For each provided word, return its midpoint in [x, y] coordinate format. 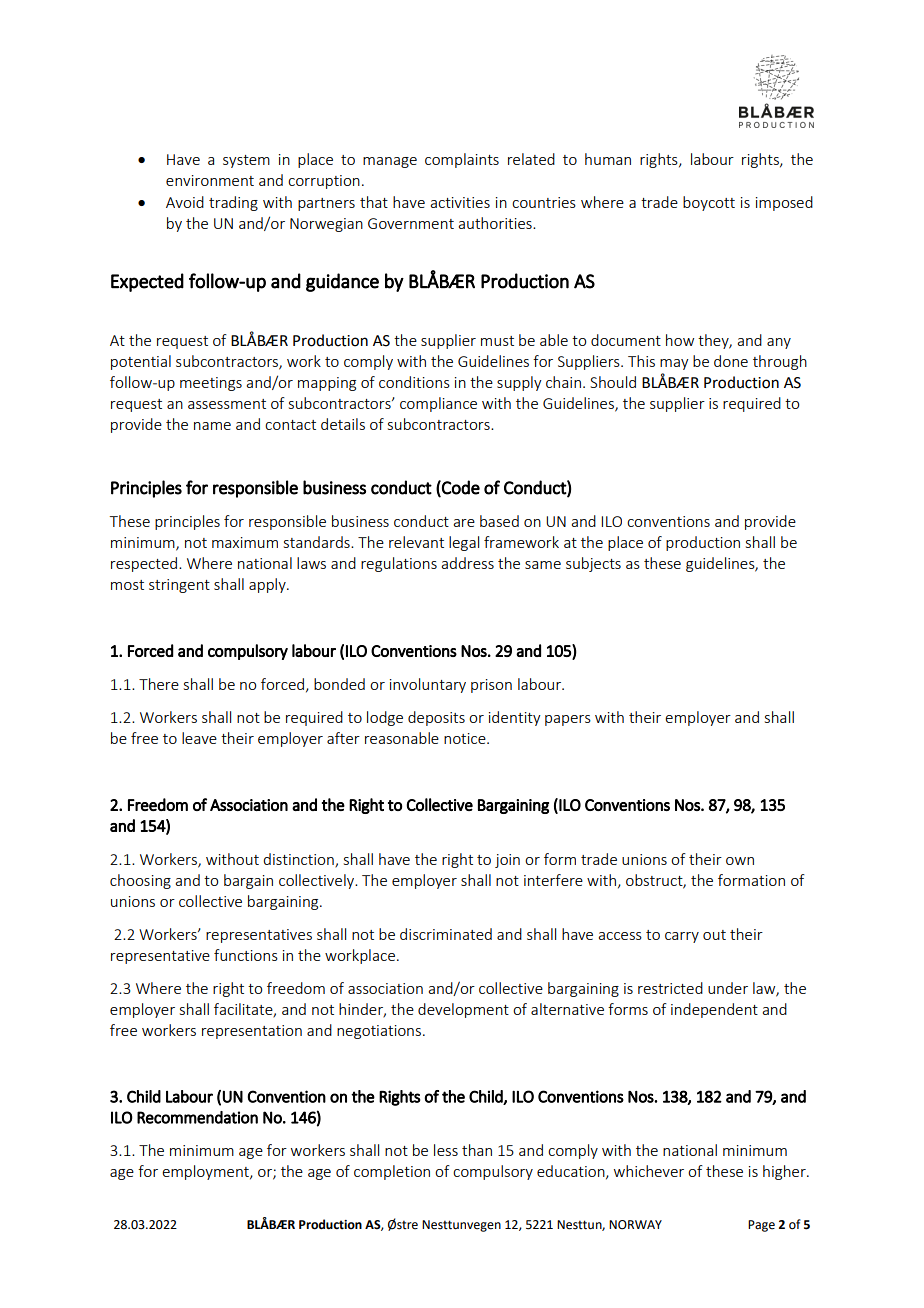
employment [206, 1172]
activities [460, 202]
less [446, 1150]
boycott [709, 203]
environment [210, 180]
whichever [649, 1171]
